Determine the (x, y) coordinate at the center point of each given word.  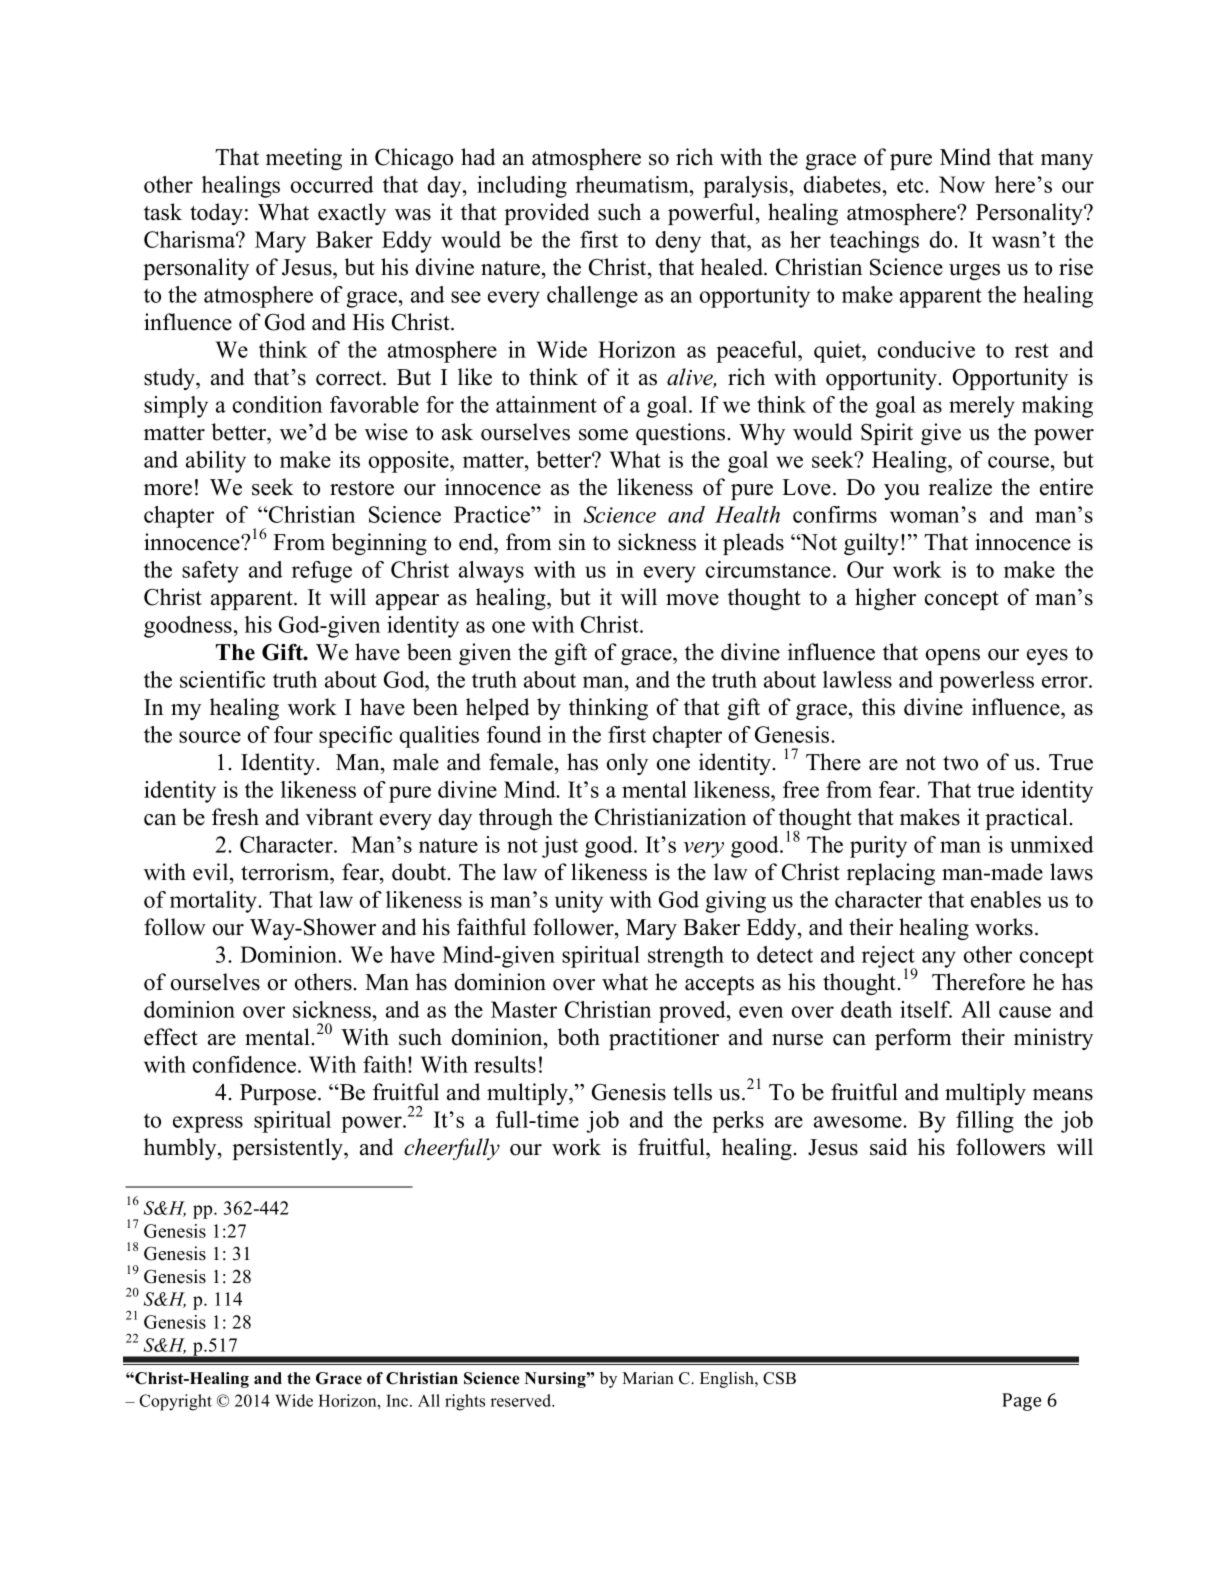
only (627, 764)
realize (960, 487)
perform (913, 1039)
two (960, 763)
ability (216, 462)
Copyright (175, 1402)
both (578, 1037)
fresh (235, 817)
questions (680, 434)
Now (962, 184)
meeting (304, 159)
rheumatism (633, 184)
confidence (246, 1064)
